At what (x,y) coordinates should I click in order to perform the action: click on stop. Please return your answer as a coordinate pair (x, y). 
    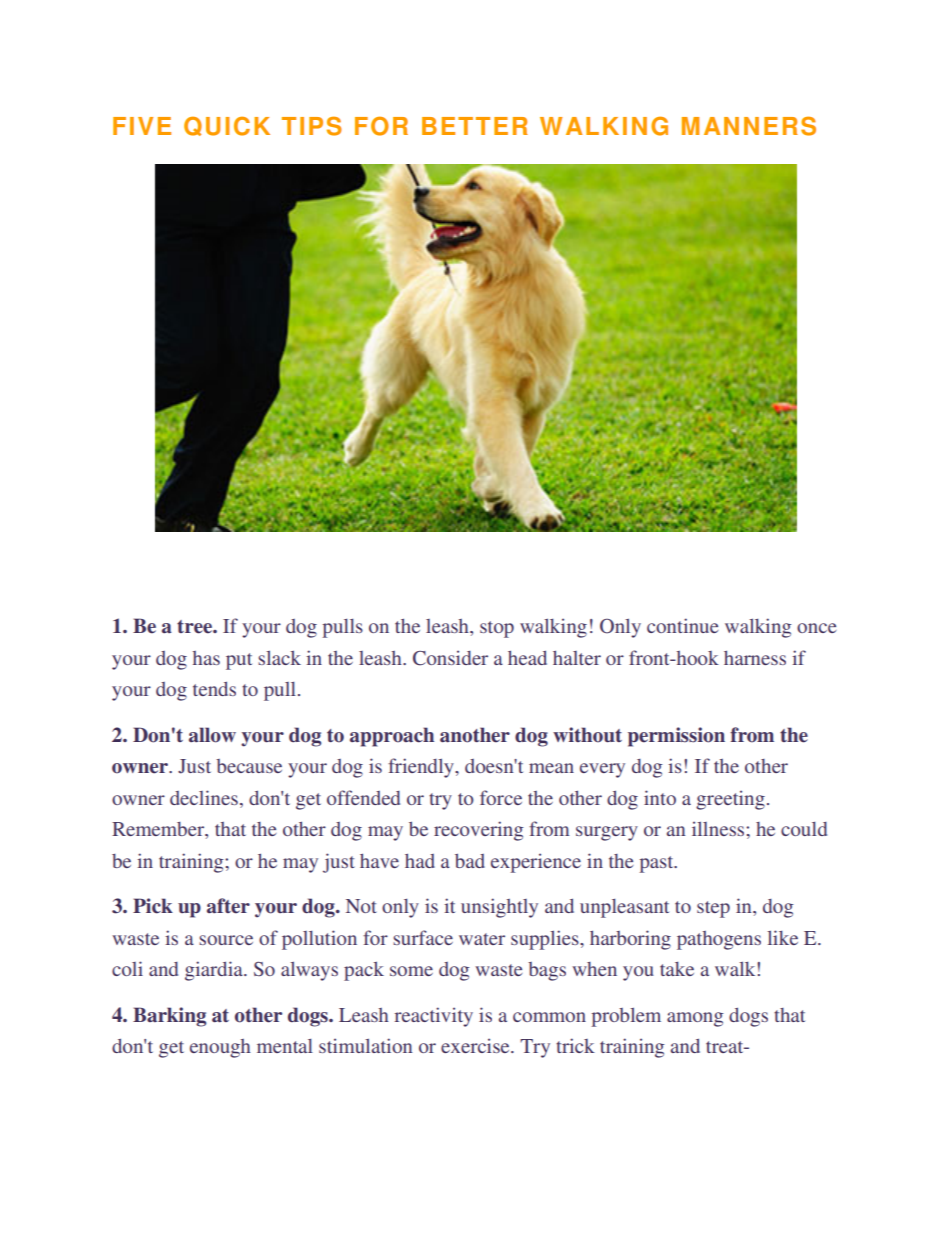
    Looking at the image, I should click on (497, 629).
